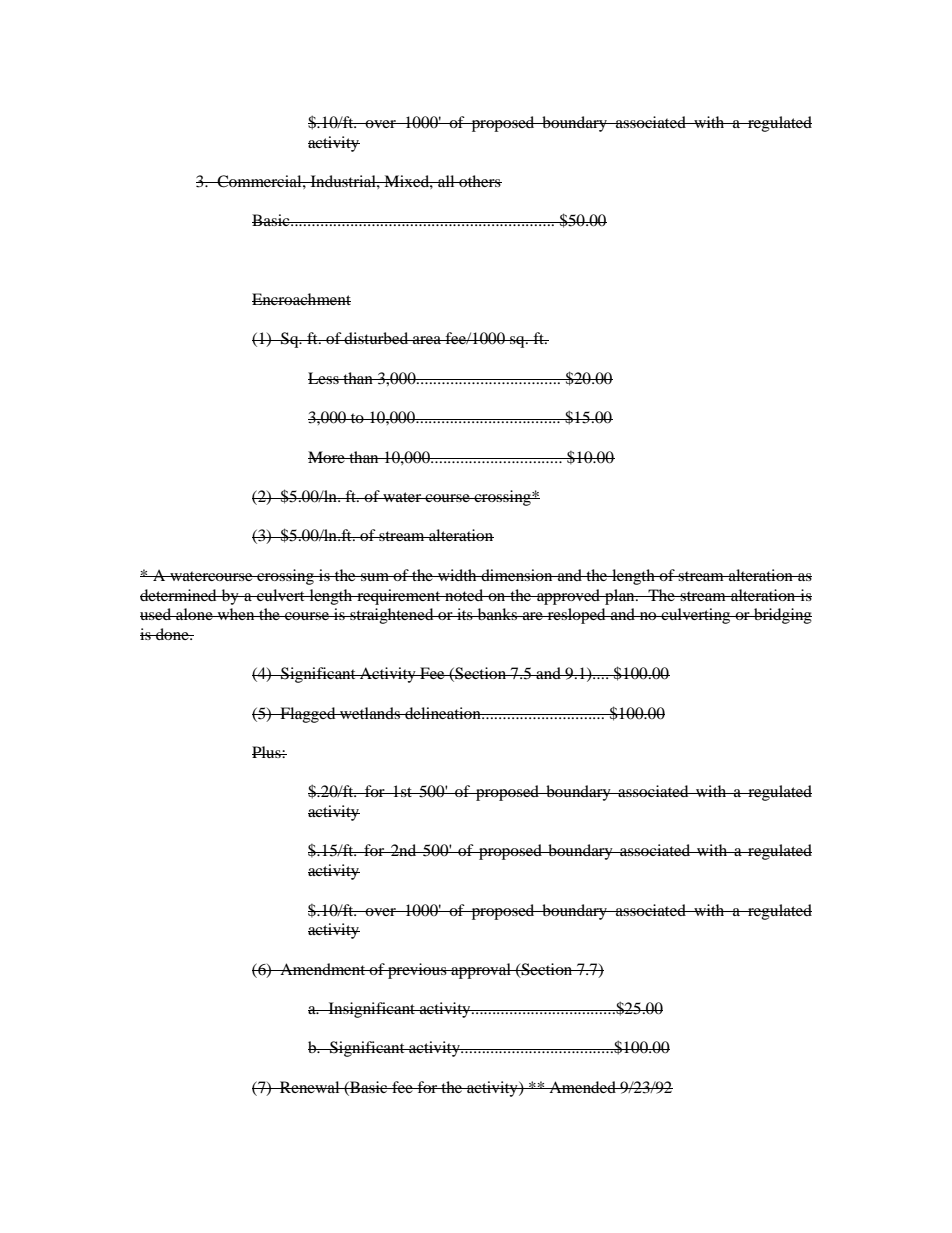  Describe the element at coordinates (446, 181) in the screenshot. I see `all` at that location.
